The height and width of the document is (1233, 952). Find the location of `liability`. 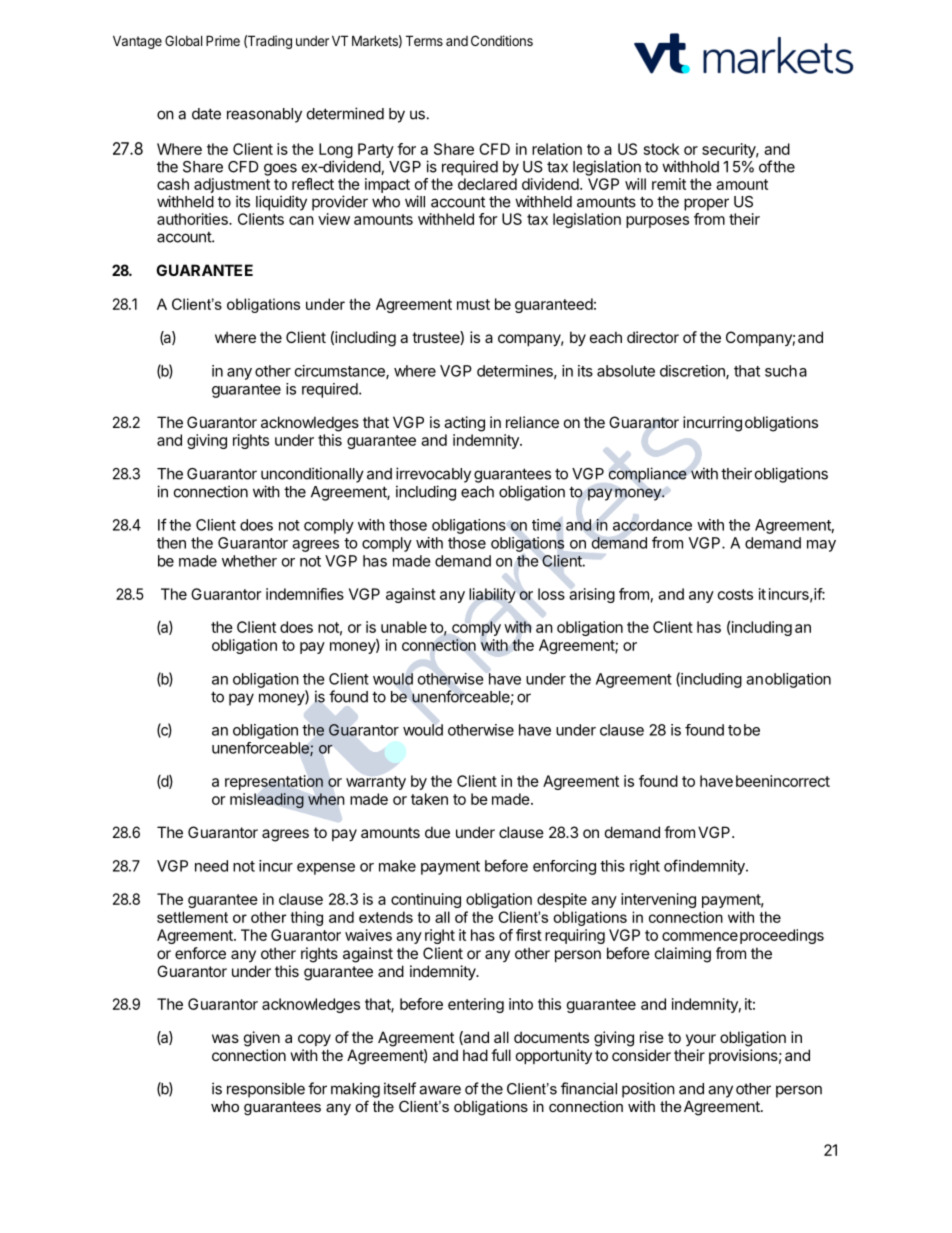

liability is located at coordinates (492, 595).
